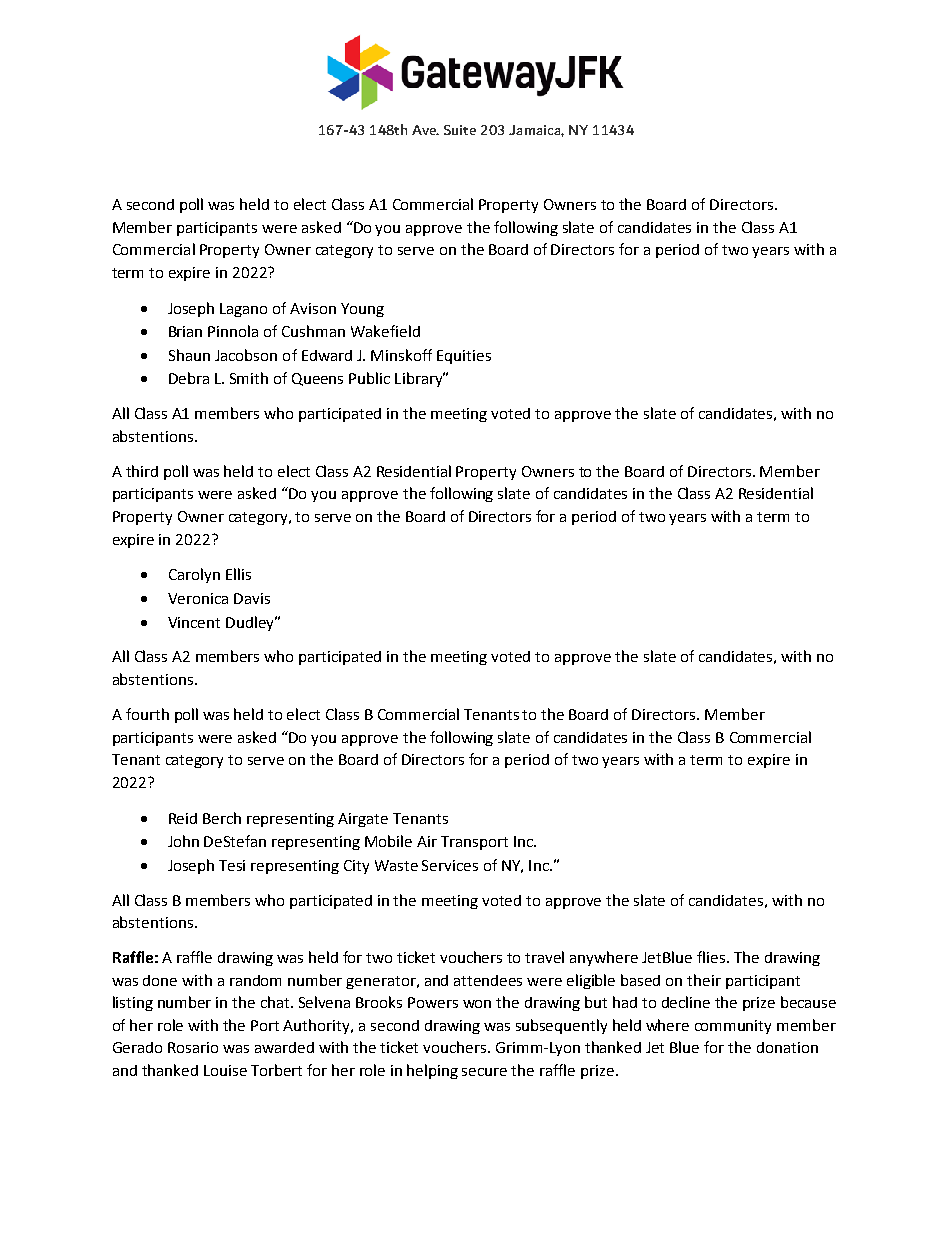 Image resolution: width=952 pixels, height=1233 pixels. Describe the element at coordinates (712, 957) in the screenshot. I see `flies` at that location.
